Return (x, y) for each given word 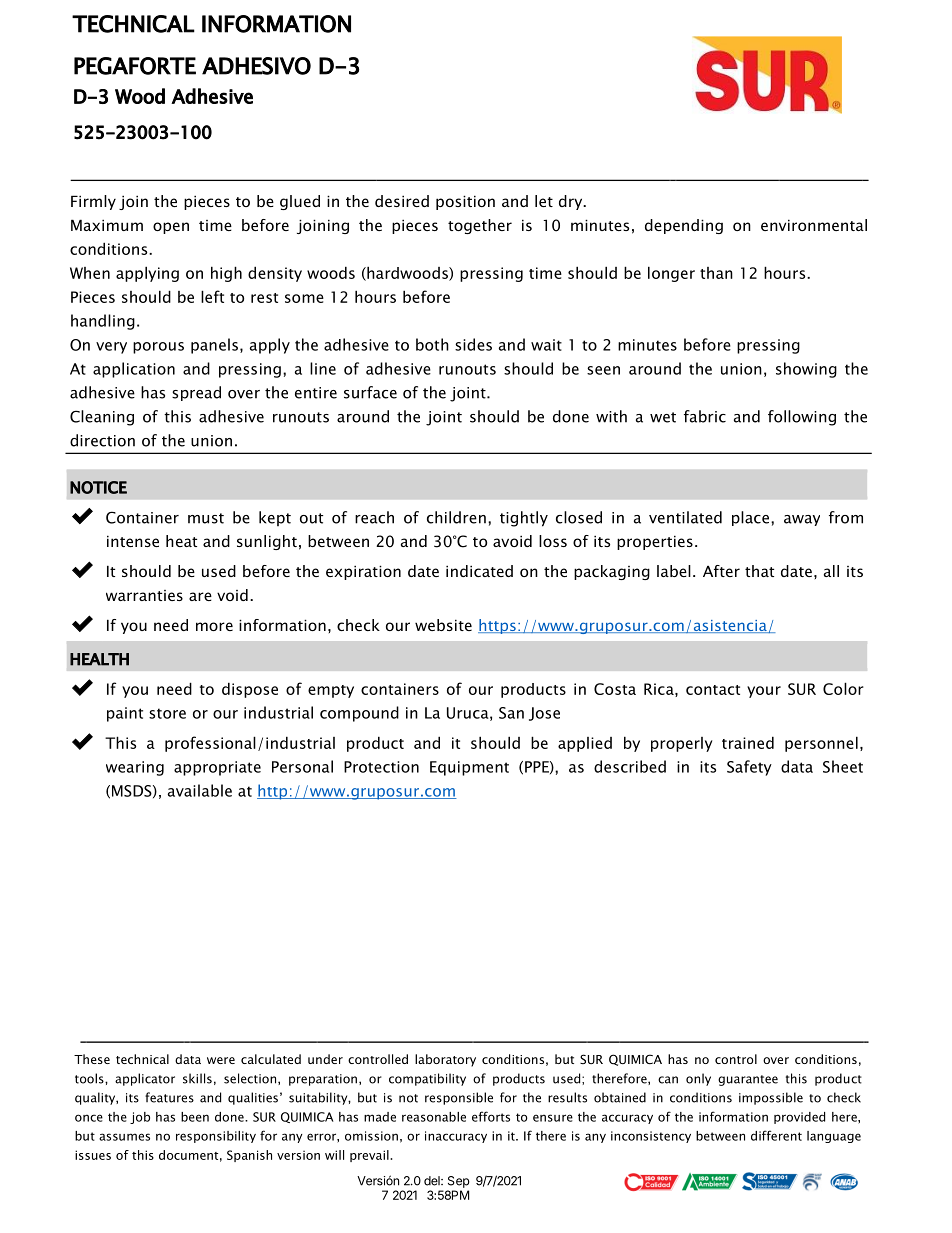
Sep (459, 1182)
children (456, 517)
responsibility (216, 1137)
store (167, 713)
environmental (814, 225)
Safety (749, 768)
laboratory (445, 1060)
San (511, 713)
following (802, 418)
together (480, 226)
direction (102, 440)
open (171, 228)
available (200, 790)
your (764, 692)
